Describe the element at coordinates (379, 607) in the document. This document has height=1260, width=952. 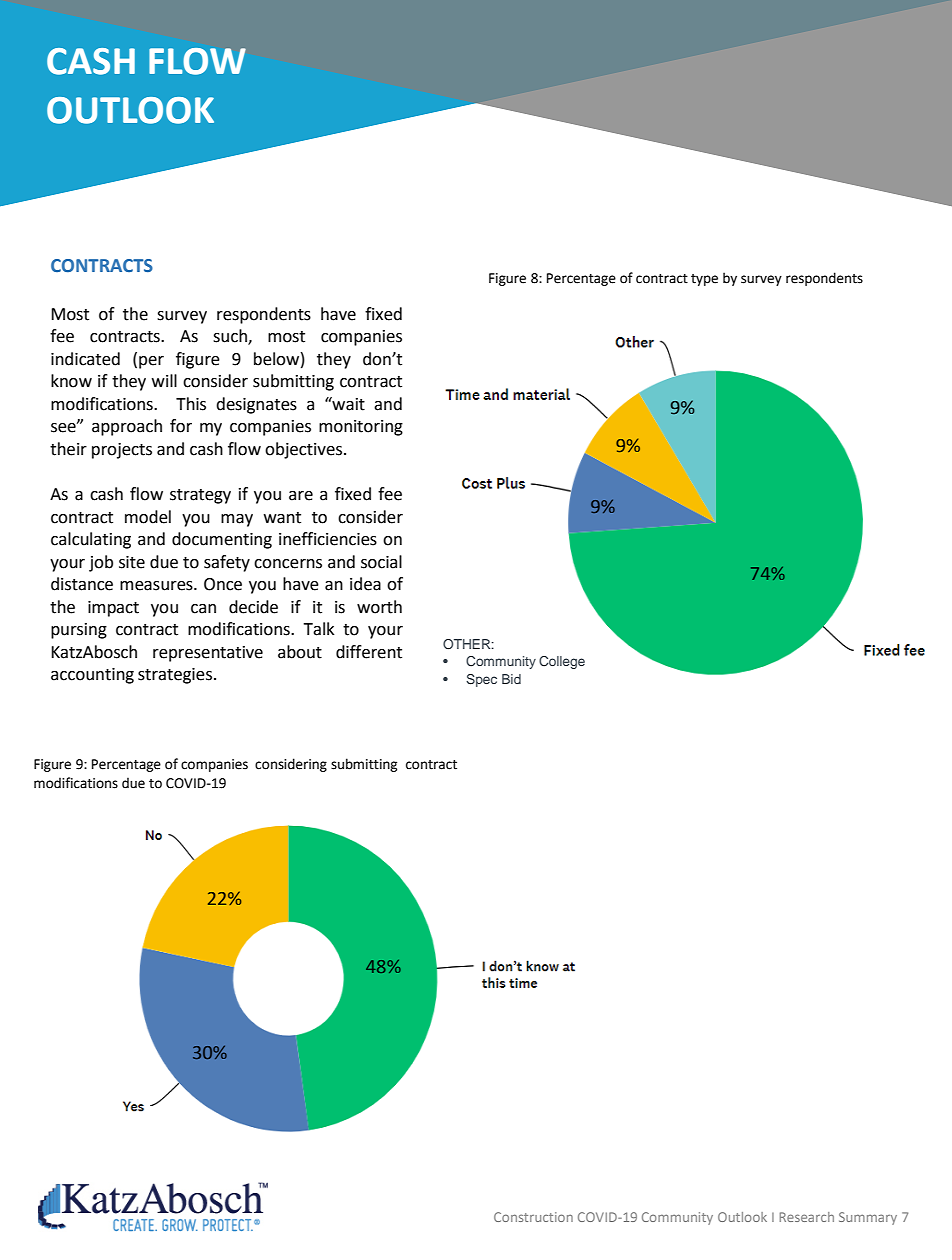
I see `worth` at that location.
